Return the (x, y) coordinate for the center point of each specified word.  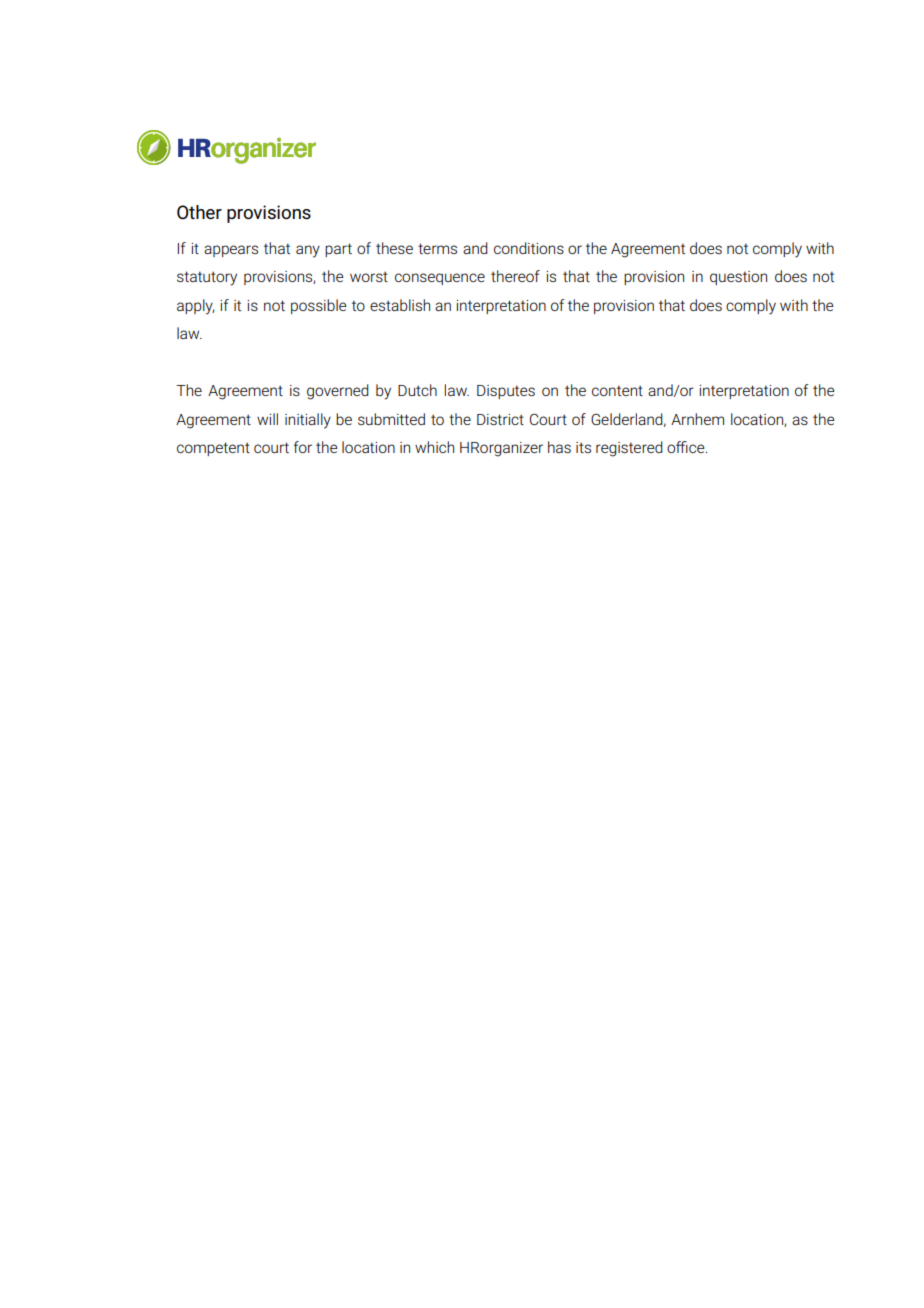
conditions (529, 248)
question (738, 278)
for (303, 447)
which (434, 447)
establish (400, 305)
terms (437, 248)
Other (199, 212)
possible (319, 306)
